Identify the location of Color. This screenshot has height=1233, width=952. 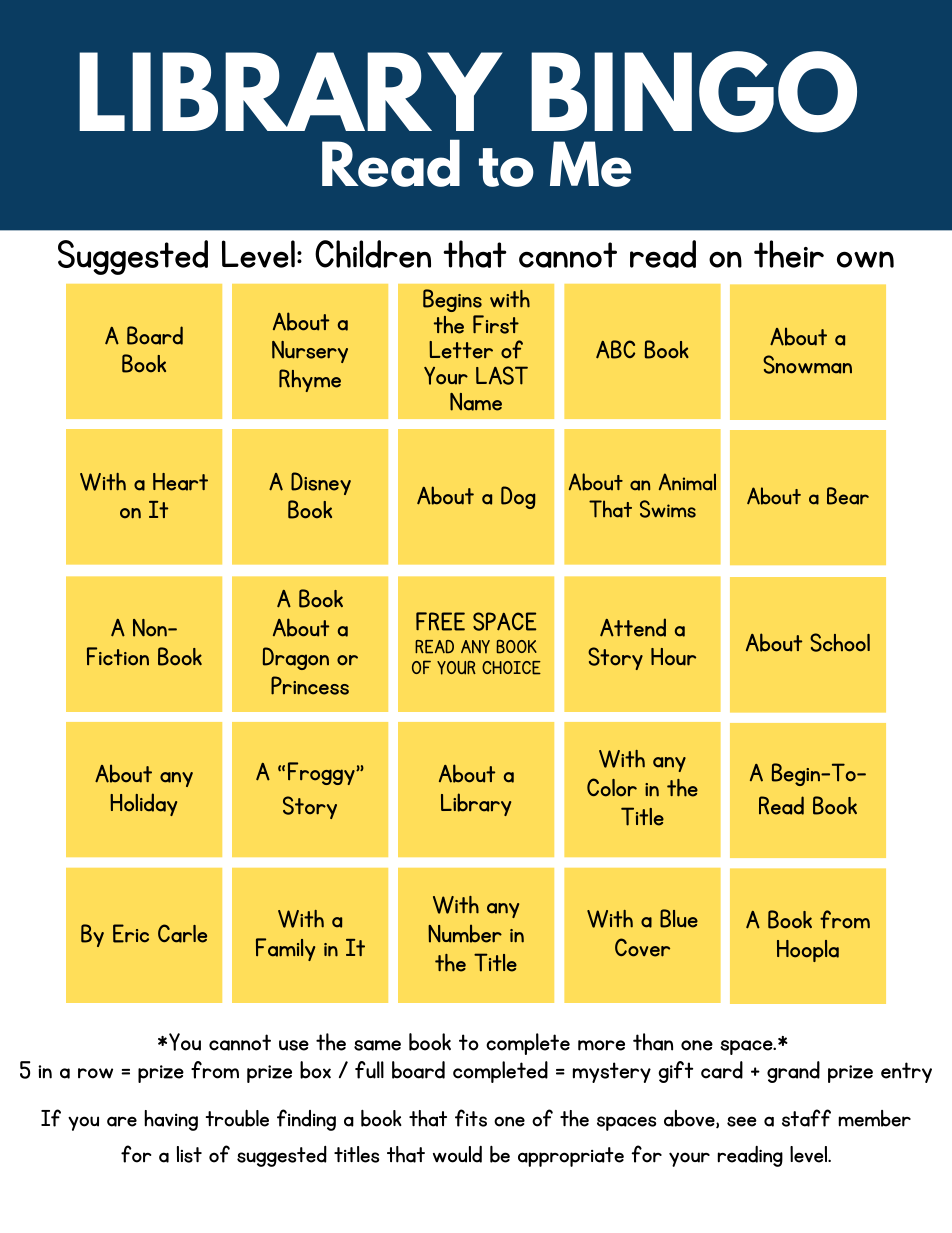
(612, 787).
